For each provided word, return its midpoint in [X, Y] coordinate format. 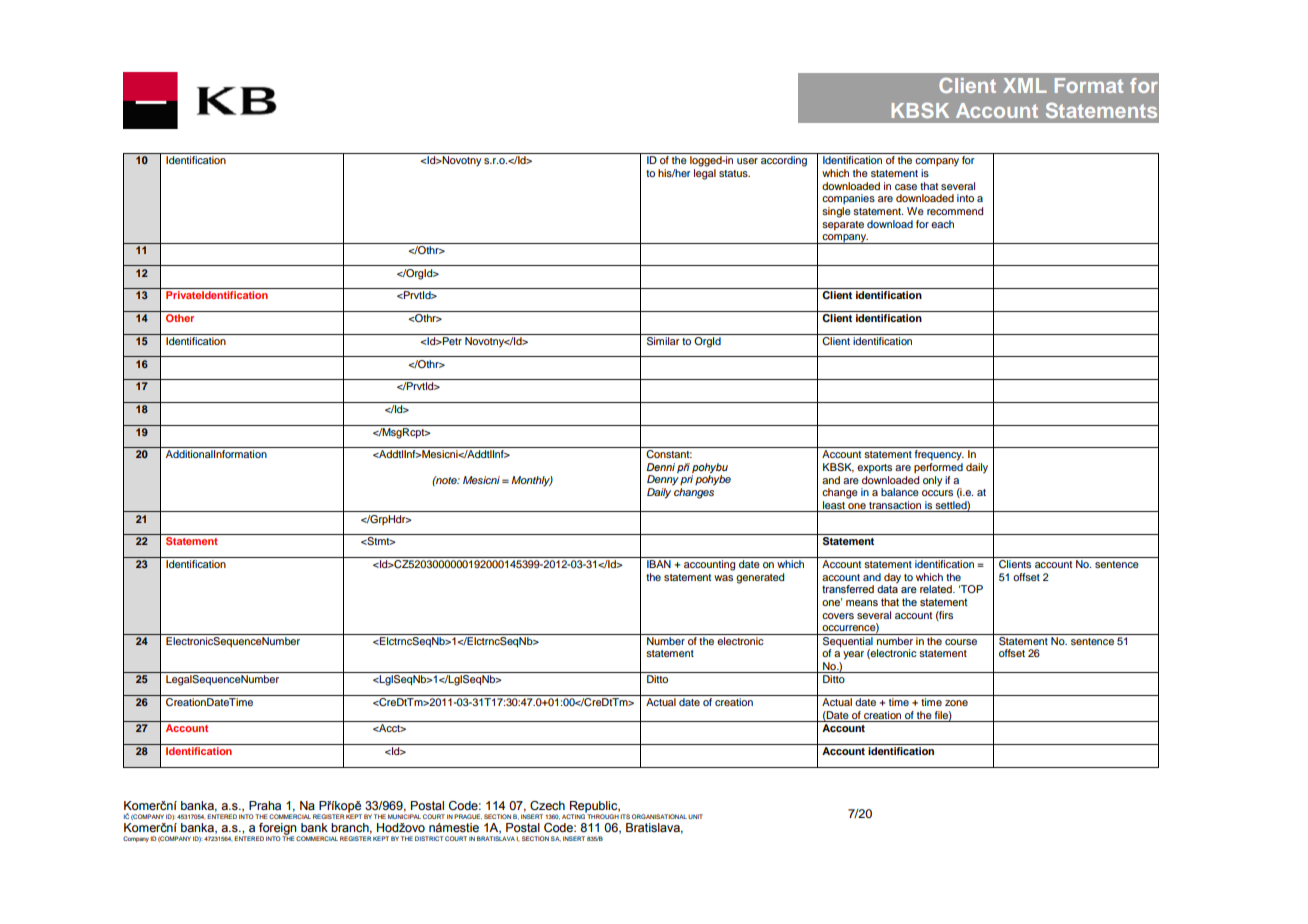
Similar [663, 339]
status [734, 173]
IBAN [659, 564]
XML [1025, 85]
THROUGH [602, 815]
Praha [265, 805]
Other [180, 318]
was [723, 578]
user [747, 161]
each [942, 224]
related [937, 589]
